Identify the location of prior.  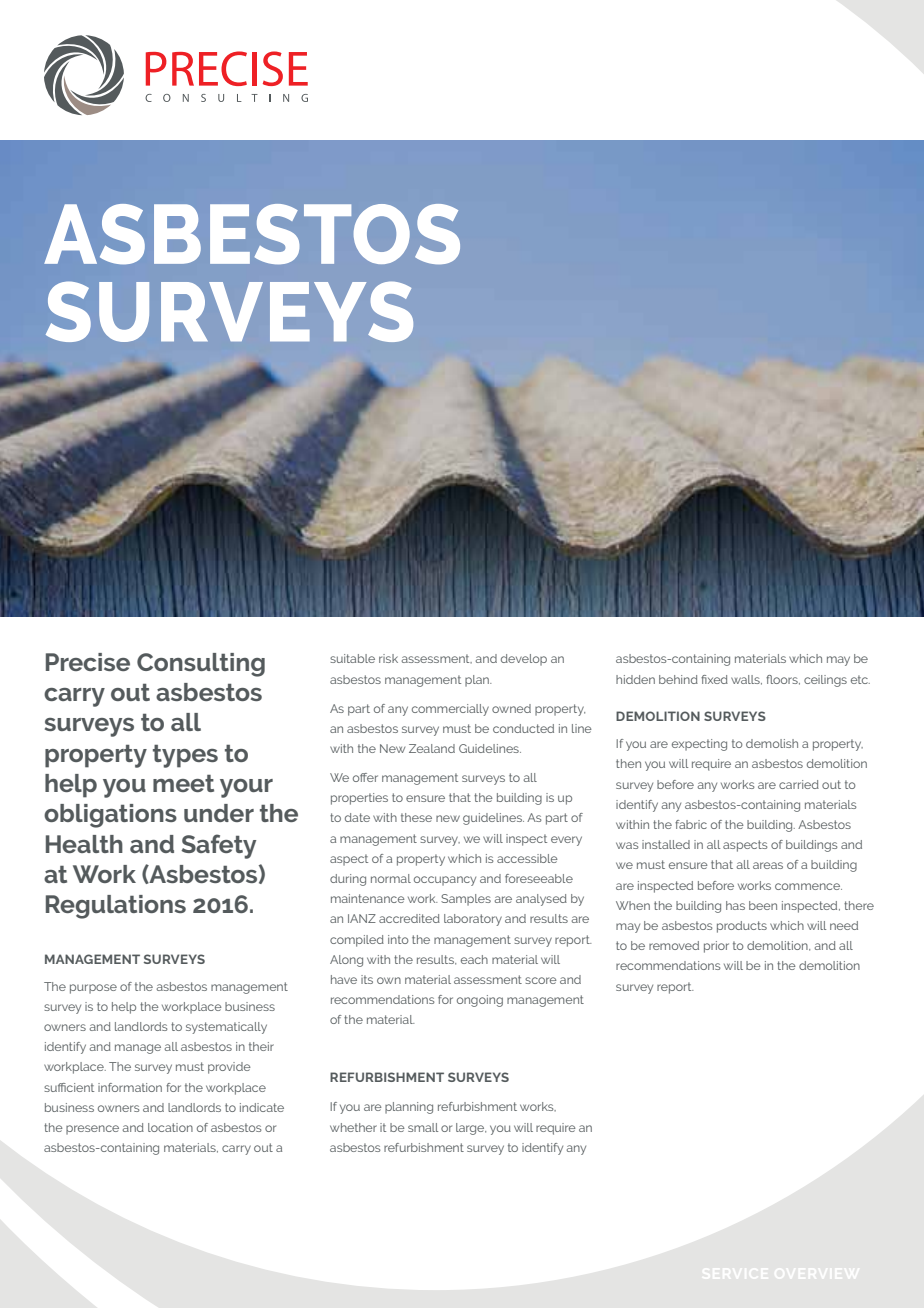
(716, 947).
